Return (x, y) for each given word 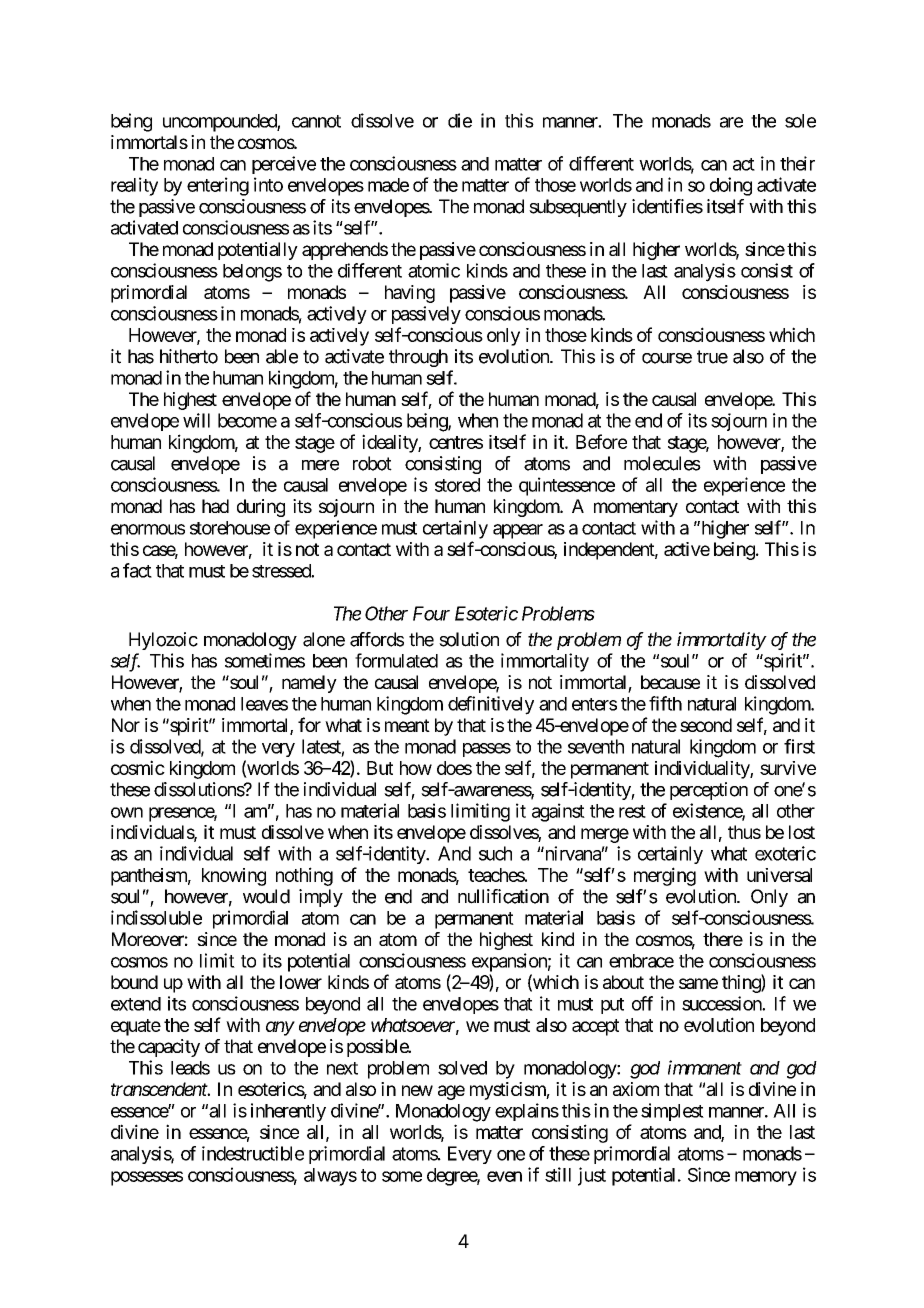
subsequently (578, 208)
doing (731, 186)
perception (709, 791)
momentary (636, 508)
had (215, 506)
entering (218, 186)
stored (457, 485)
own (127, 812)
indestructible (253, 1153)
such (495, 853)
